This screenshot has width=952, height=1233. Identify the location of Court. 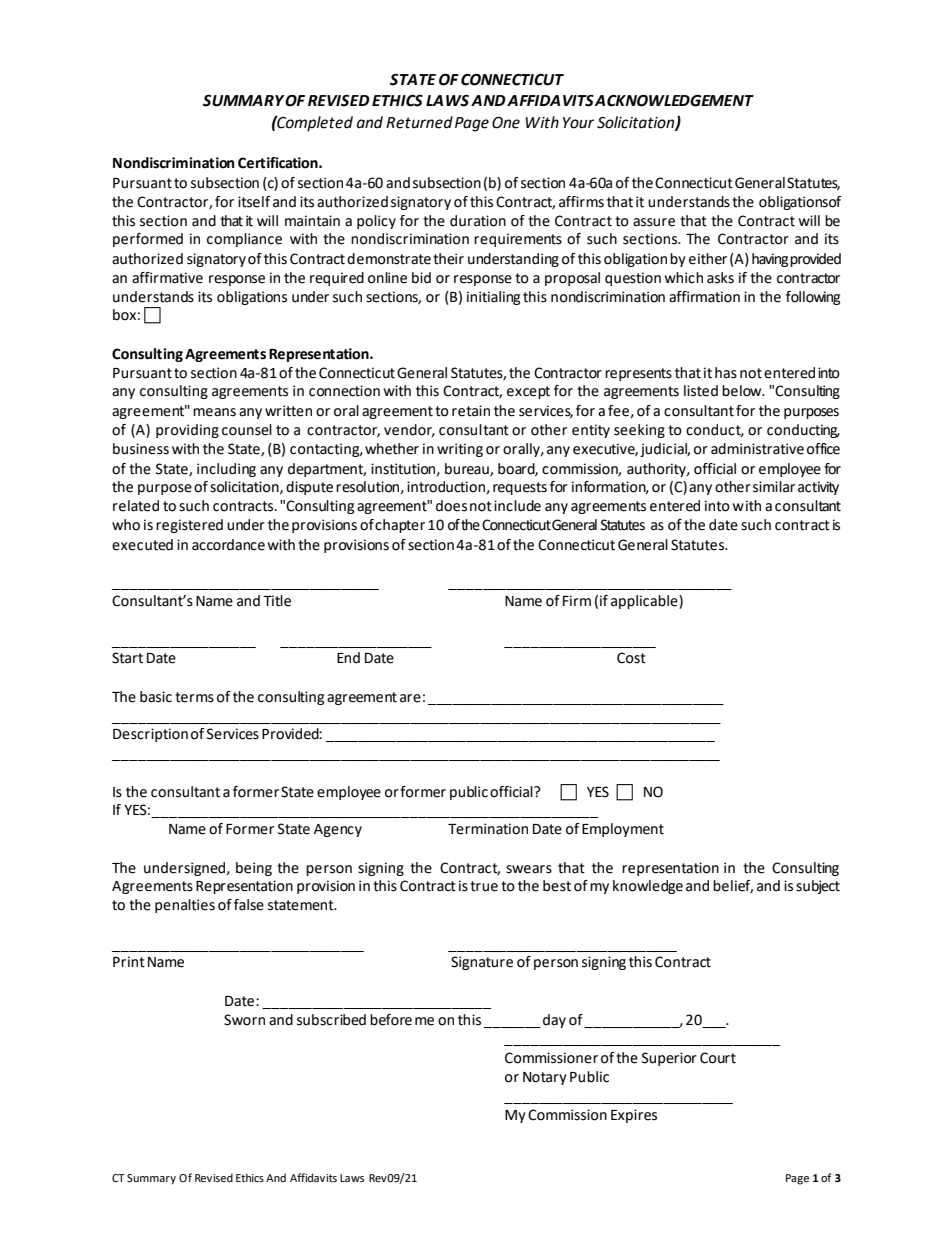
(718, 1058).
